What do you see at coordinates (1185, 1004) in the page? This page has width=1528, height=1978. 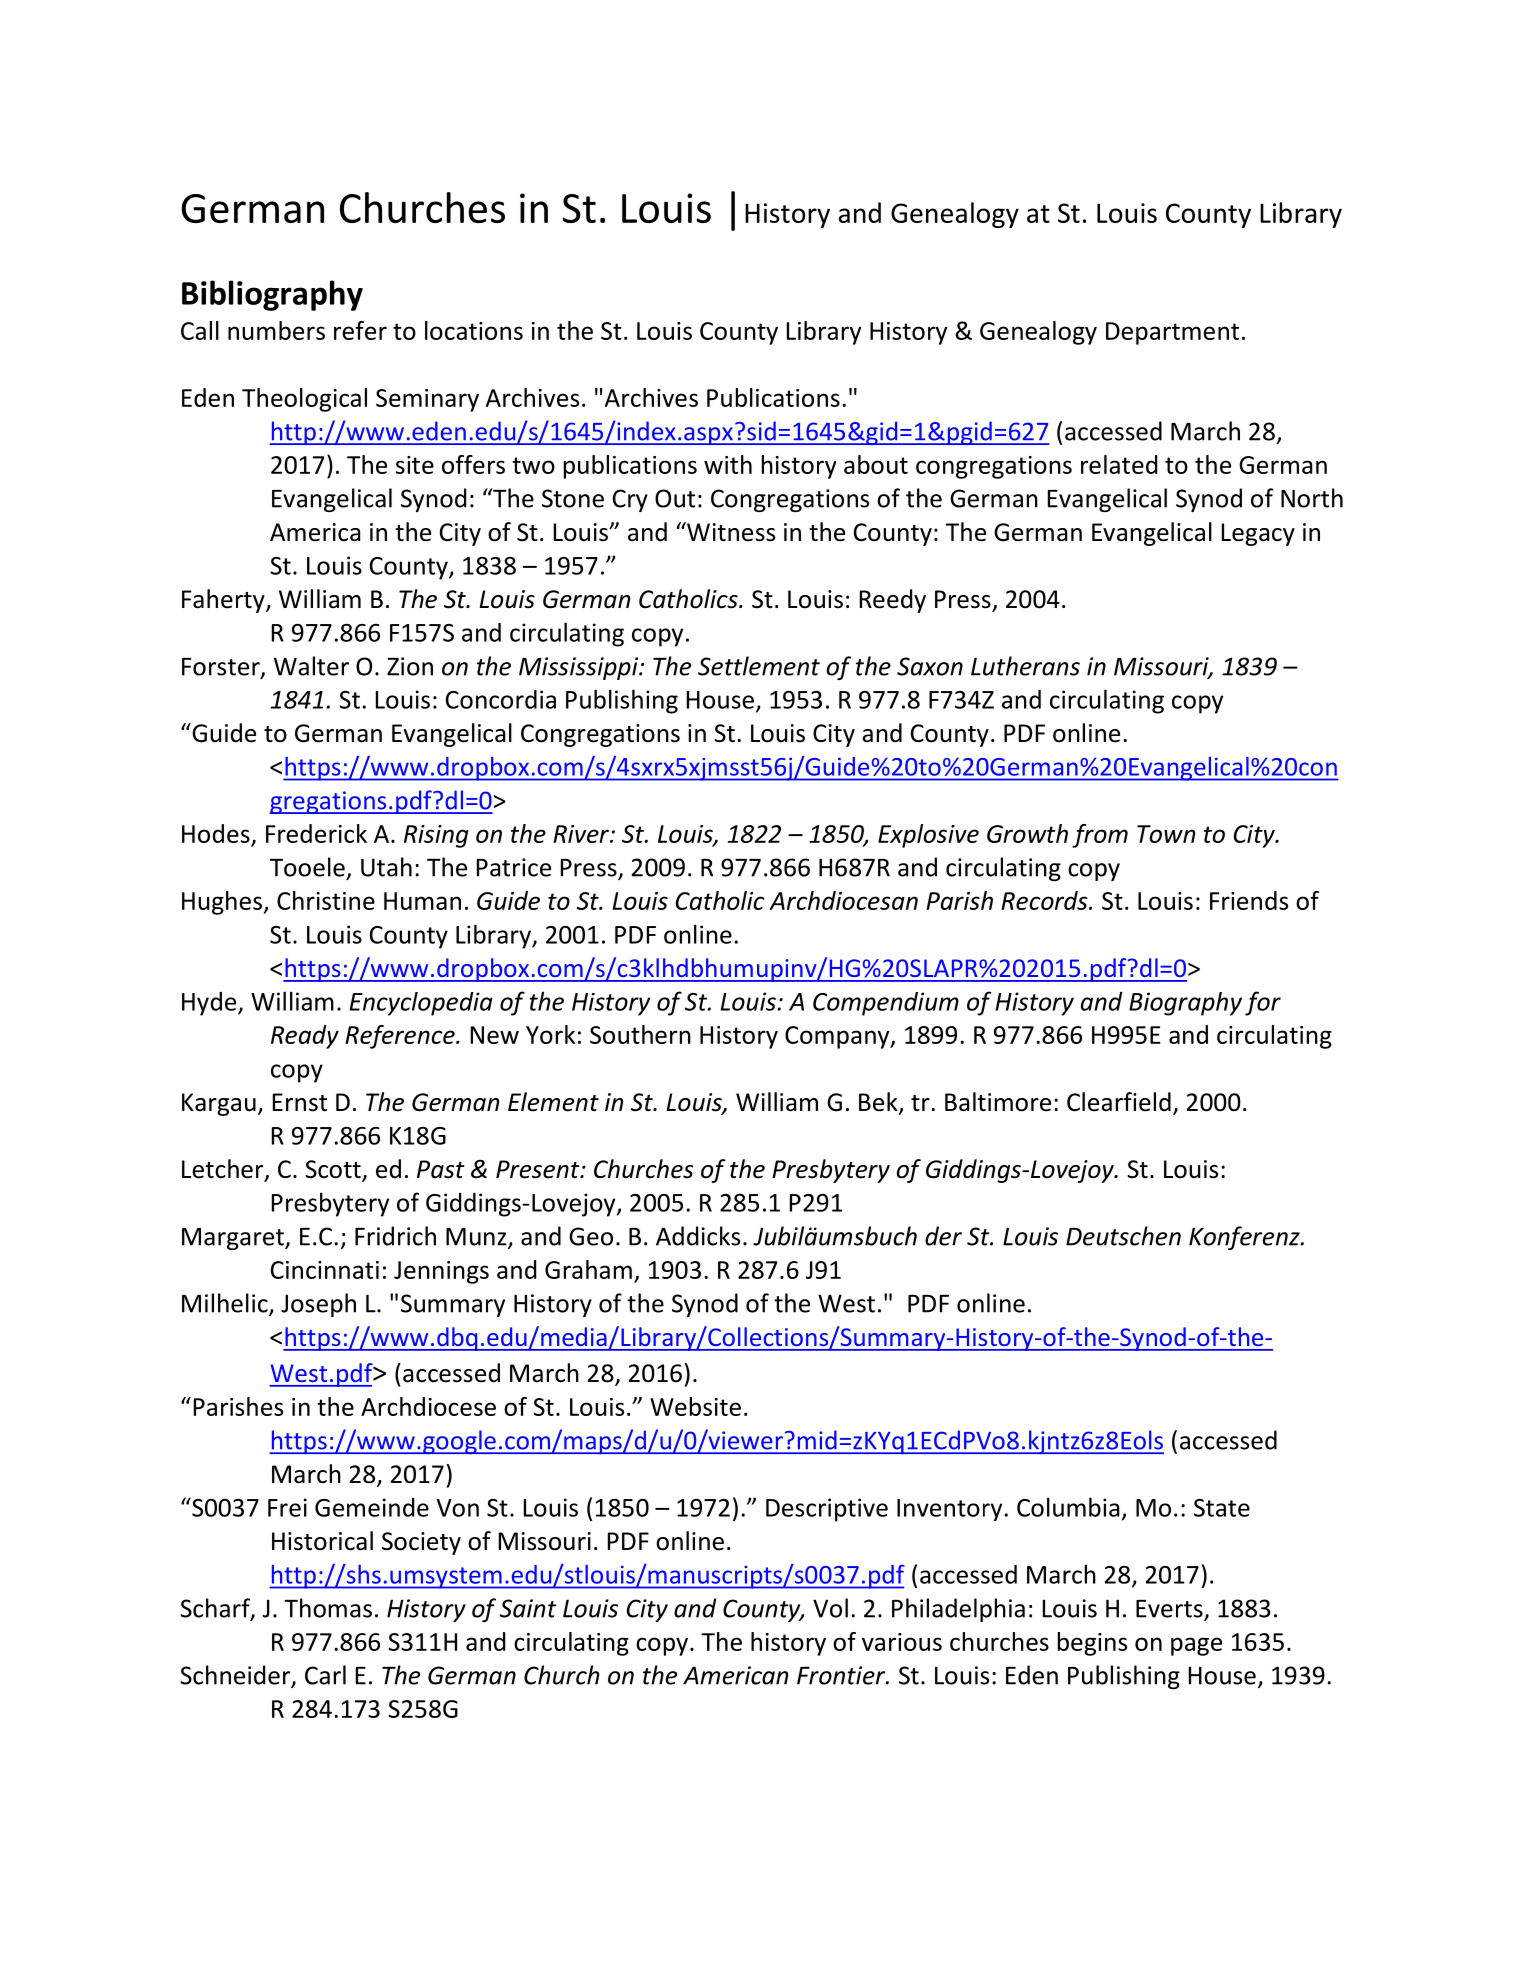 I see `Biography` at bounding box center [1185, 1004].
